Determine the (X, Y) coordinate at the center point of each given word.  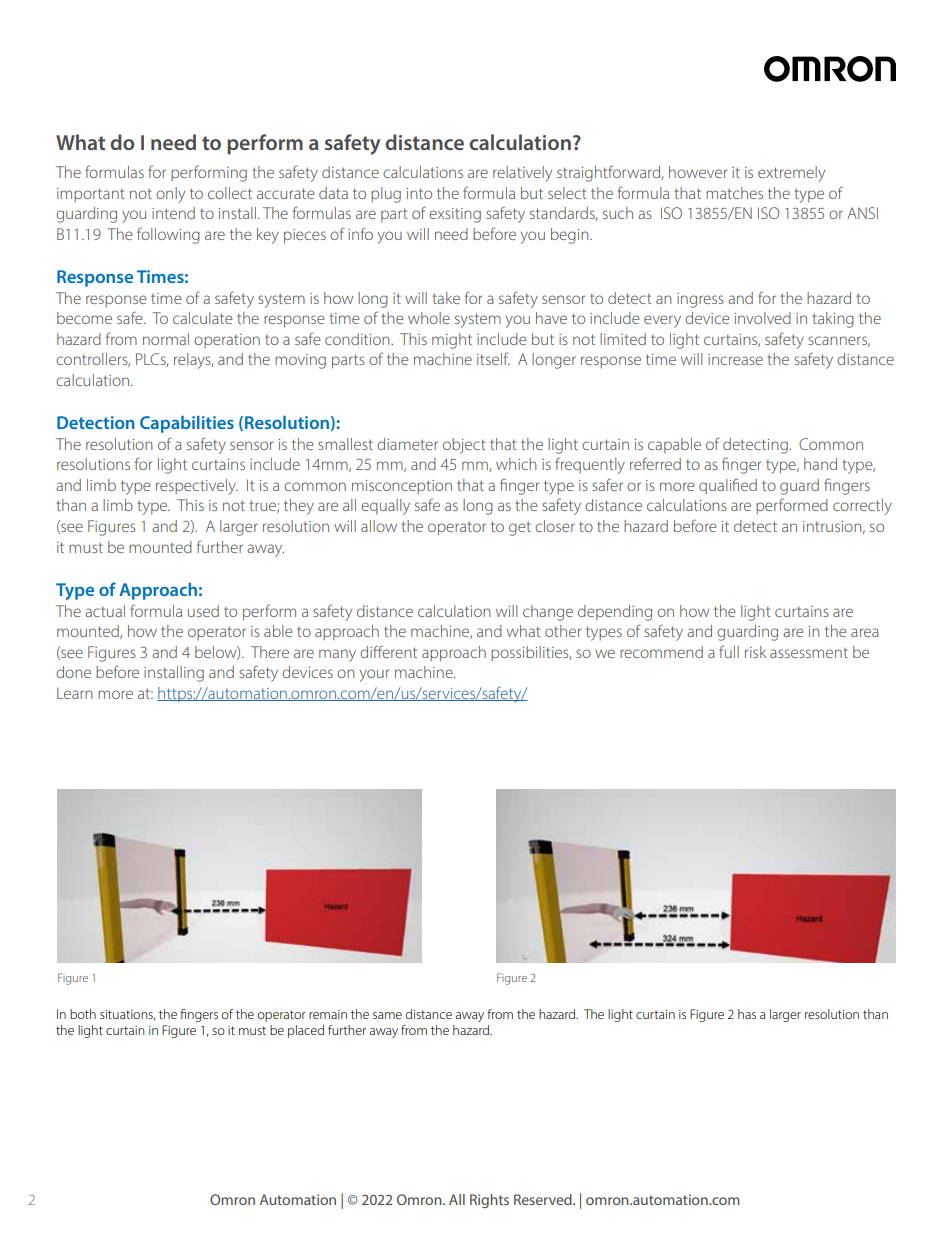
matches (734, 193)
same (387, 1015)
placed (306, 1031)
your (374, 675)
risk (755, 652)
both (83, 1014)
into (419, 193)
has (747, 1014)
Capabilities (187, 424)
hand (820, 464)
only (170, 195)
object (464, 446)
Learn (75, 693)
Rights (489, 1201)
